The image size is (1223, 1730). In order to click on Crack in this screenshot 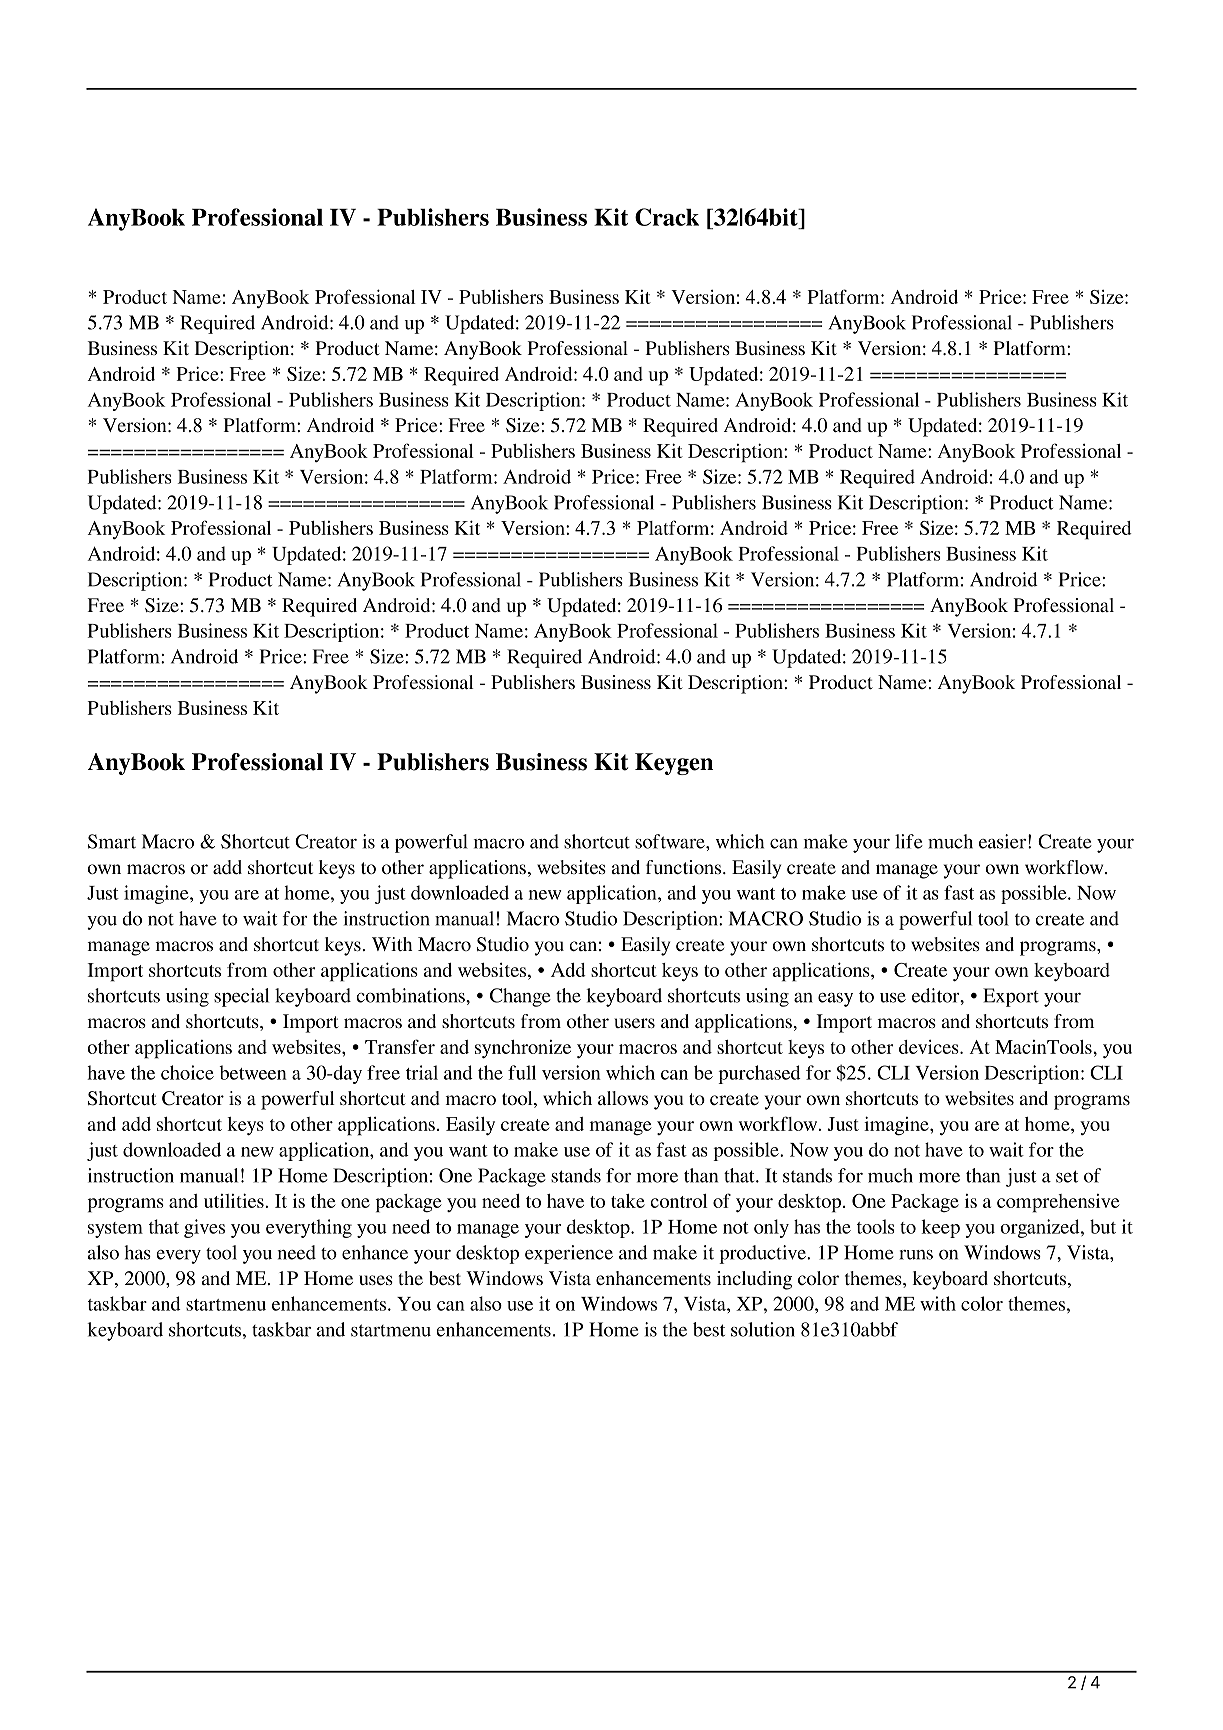, I will do `click(667, 217)`.
